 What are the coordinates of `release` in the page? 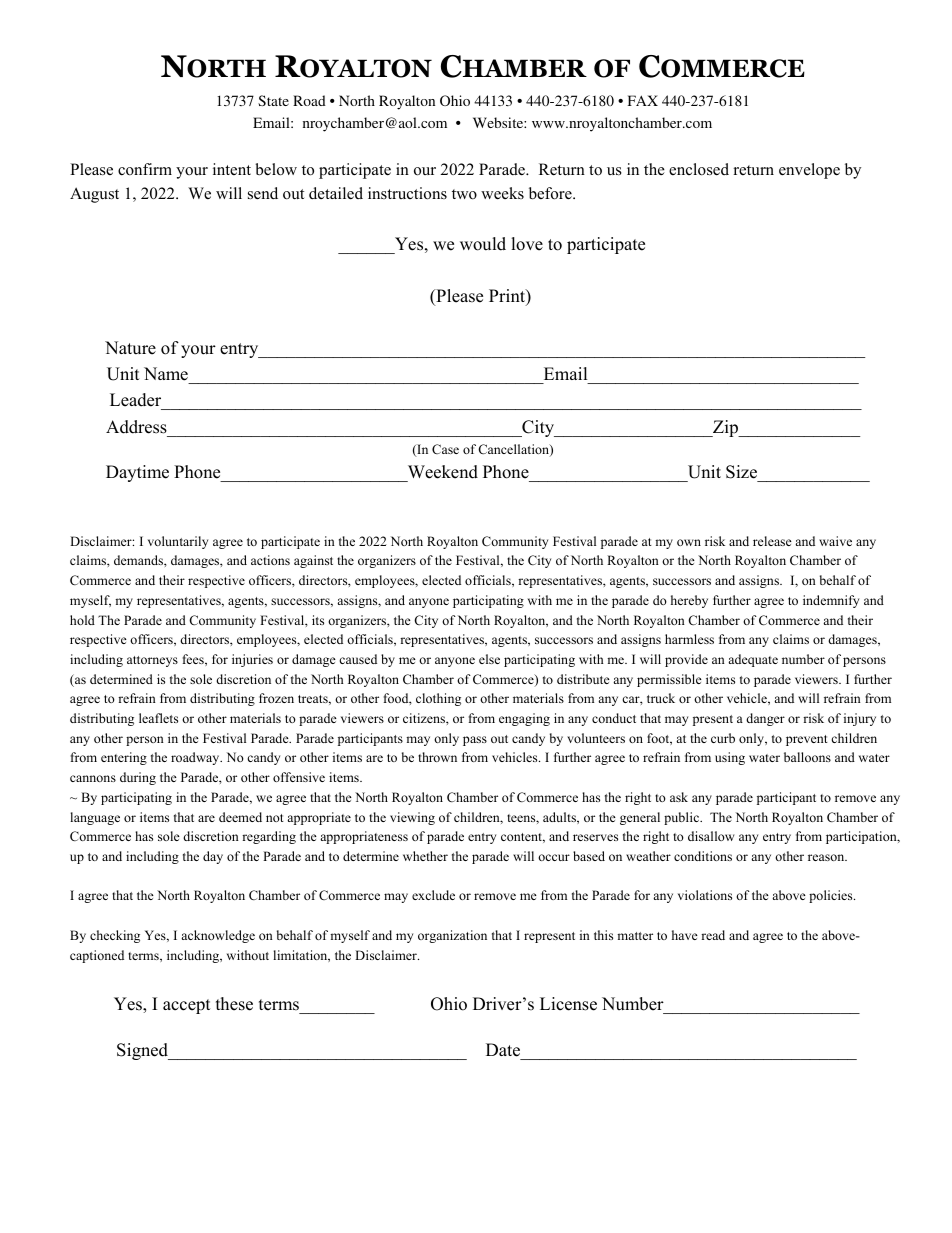 It's located at (772, 541).
